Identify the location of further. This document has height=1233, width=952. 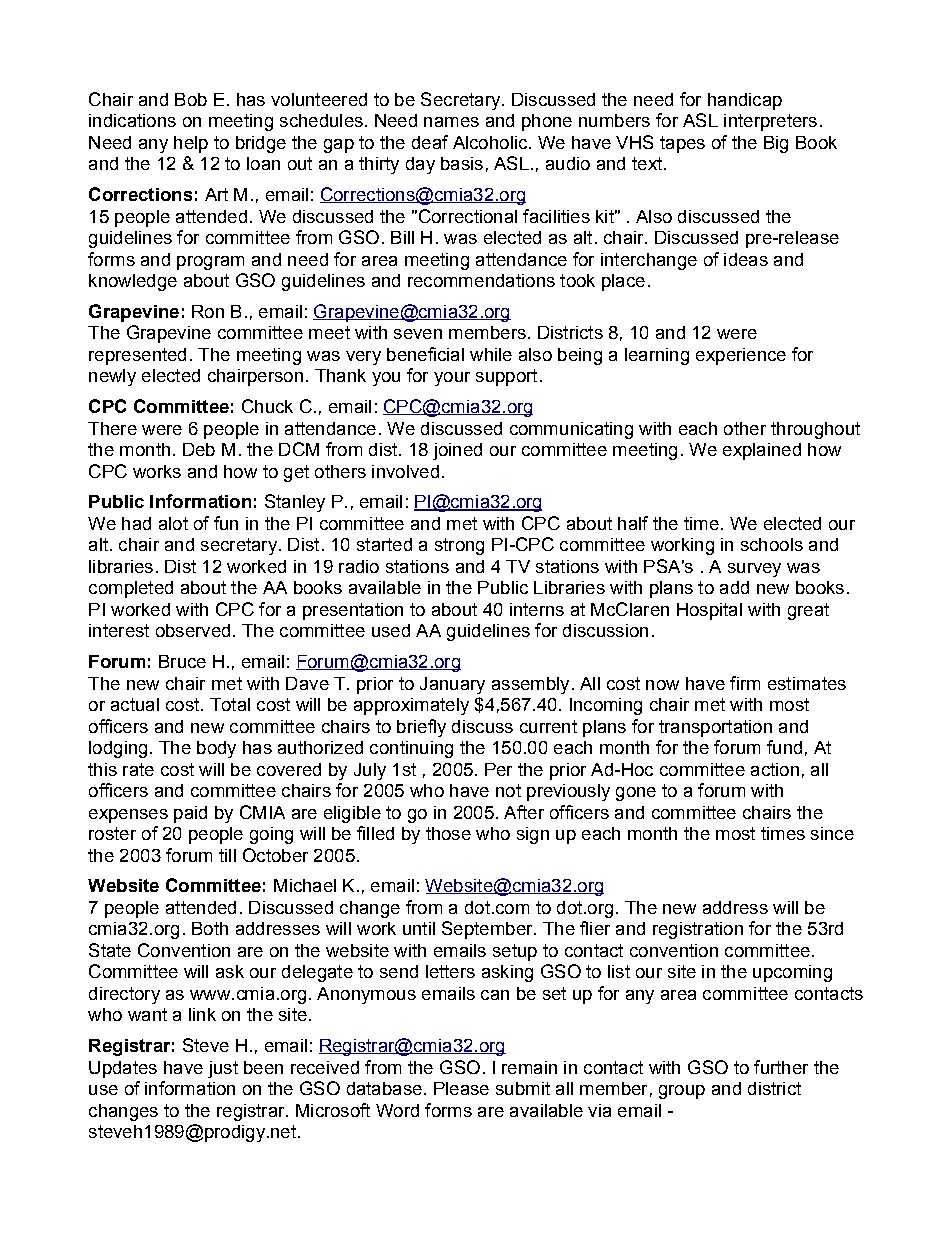
(781, 1067).
